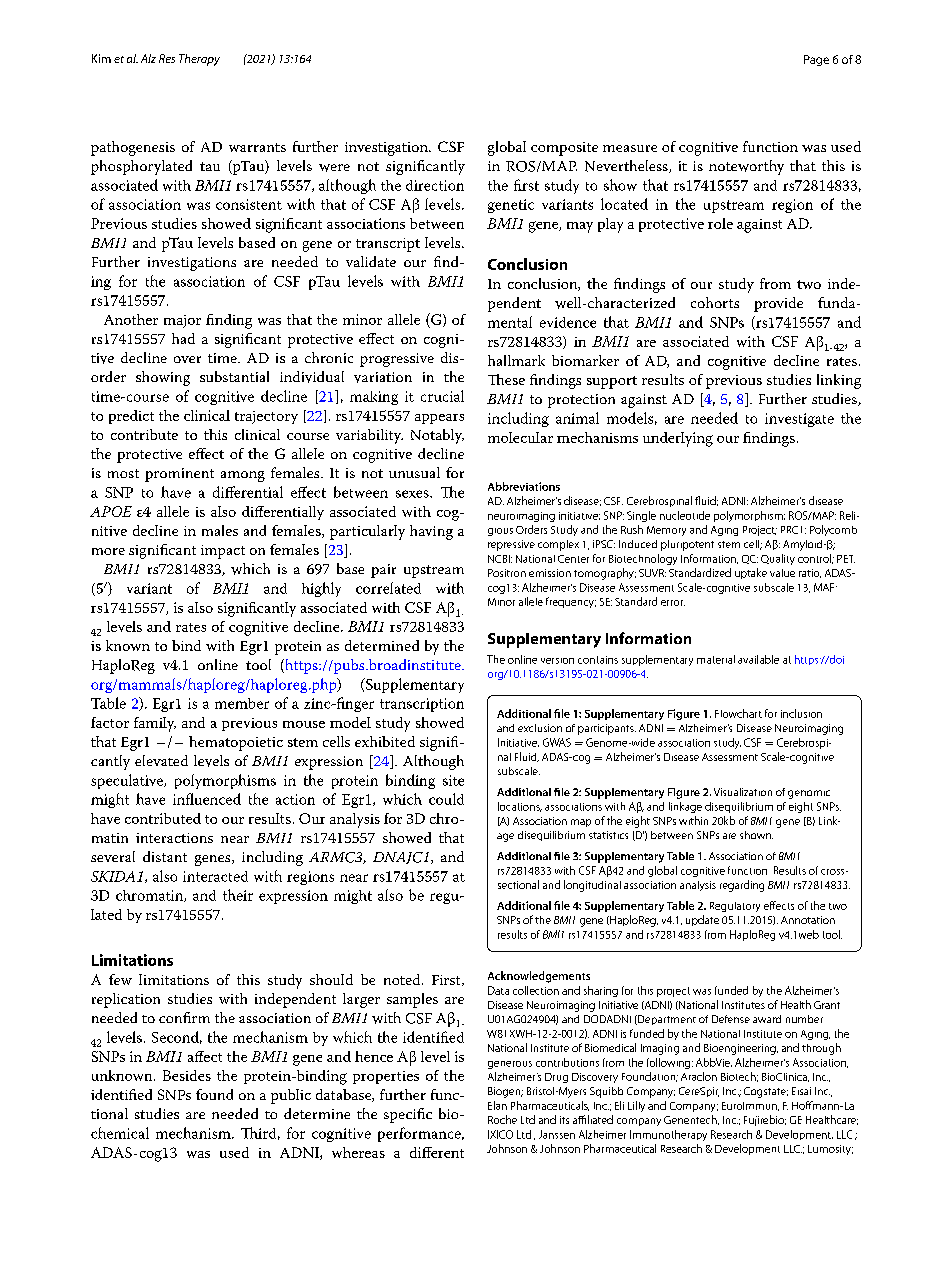 This screenshot has width=952, height=1265. What do you see at coordinates (778, 304) in the screenshot?
I see `provide` at bounding box center [778, 304].
